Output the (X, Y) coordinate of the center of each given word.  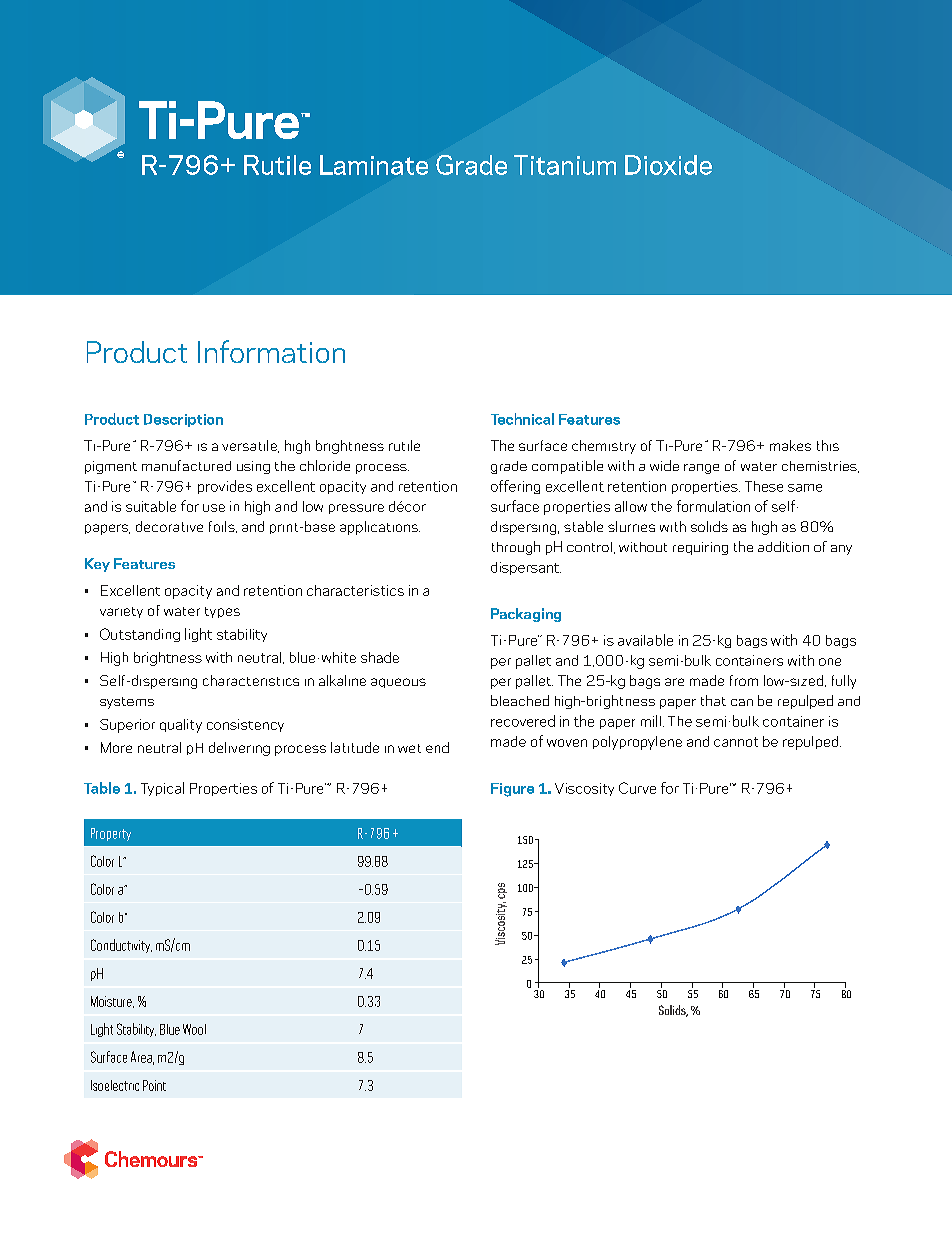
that (713, 700)
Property (111, 834)
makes (790, 445)
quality (181, 726)
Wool (194, 1029)
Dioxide (668, 165)
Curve (637, 788)
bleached (520, 700)
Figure (512, 790)
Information (271, 351)
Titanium (565, 165)
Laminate (374, 165)
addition (783, 546)
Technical (522, 419)
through (516, 548)
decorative (169, 526)
